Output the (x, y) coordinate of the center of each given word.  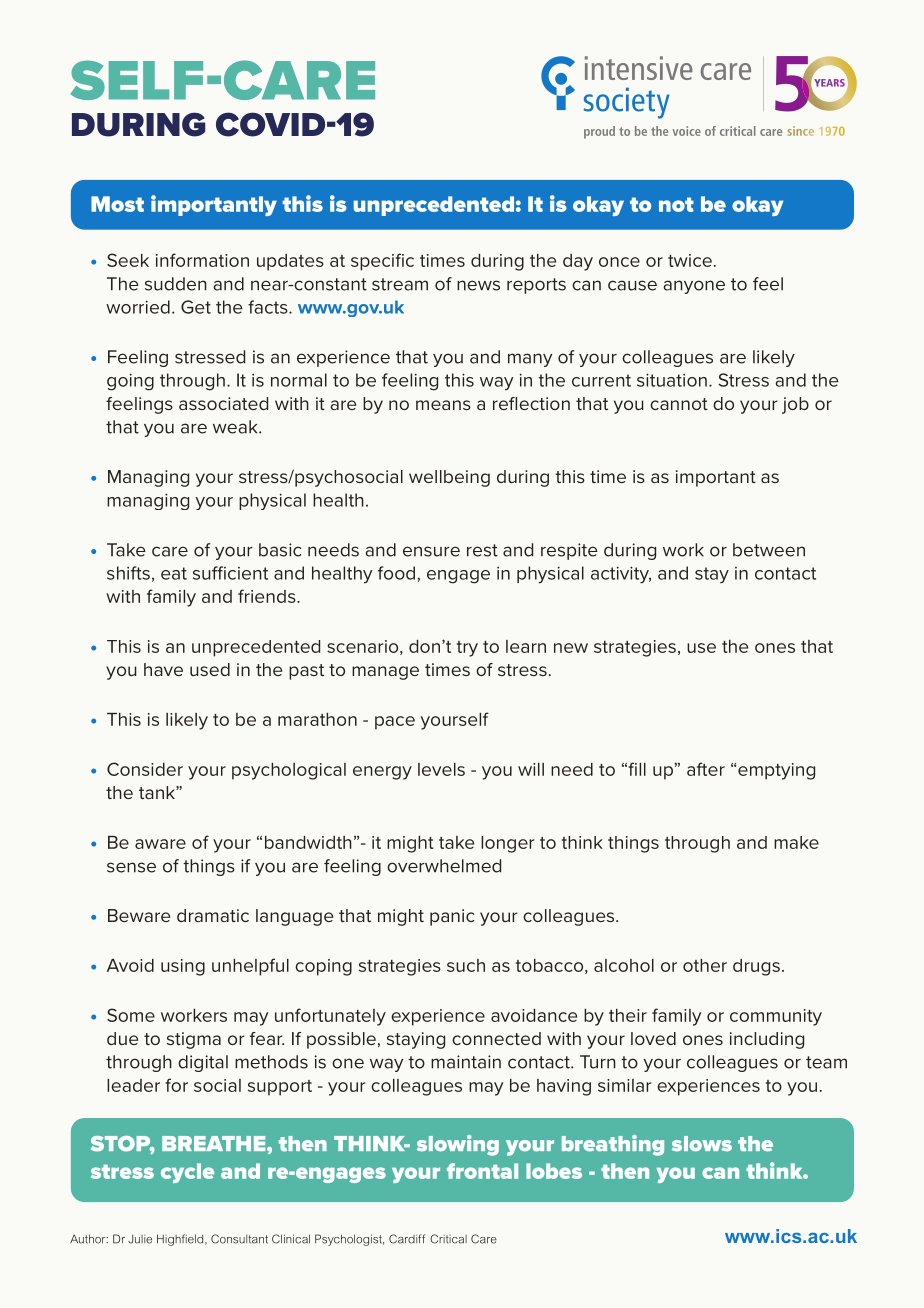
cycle (188, 1173)
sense (131, 867)
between (769, 550)
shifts (128, 573)
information (202, 260)
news (478, 285)
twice (690, 260)
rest (482, 550)
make (796, 842)
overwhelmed (444, 866)
